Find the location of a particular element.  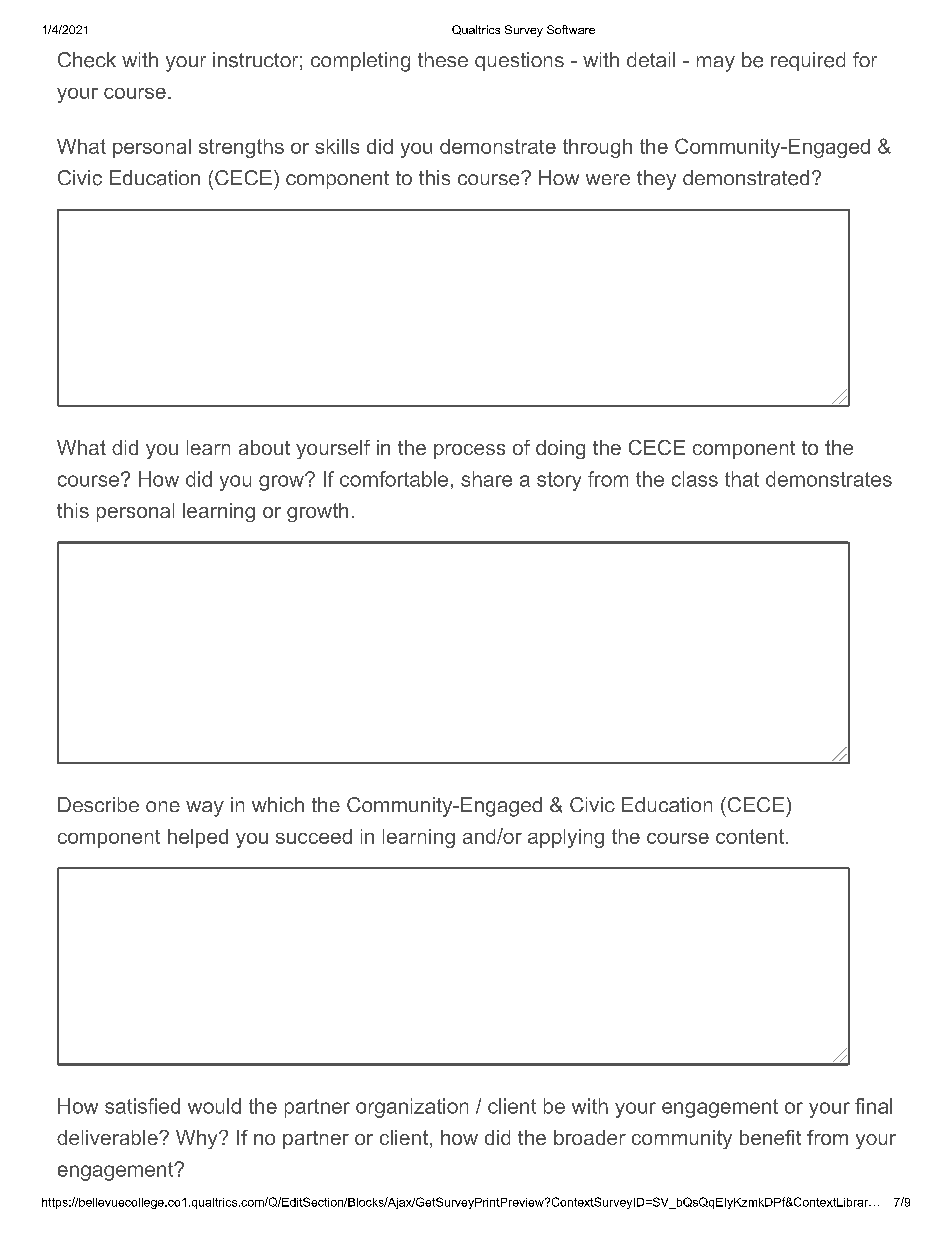

that is located at coordinates (742, 479).
